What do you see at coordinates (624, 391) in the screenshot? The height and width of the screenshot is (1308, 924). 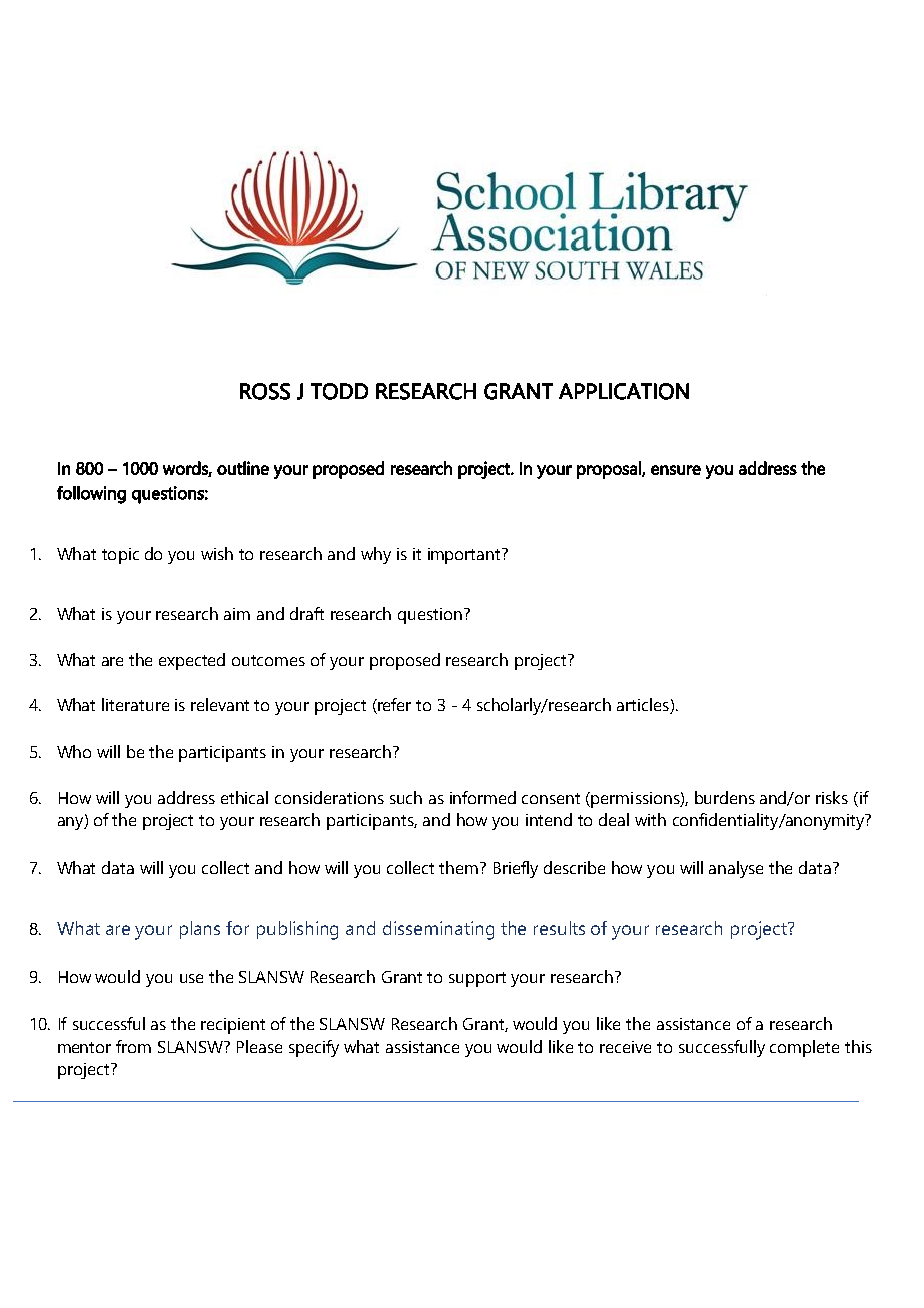 I see `APPLICATION` at bounding box center [624, 391].
